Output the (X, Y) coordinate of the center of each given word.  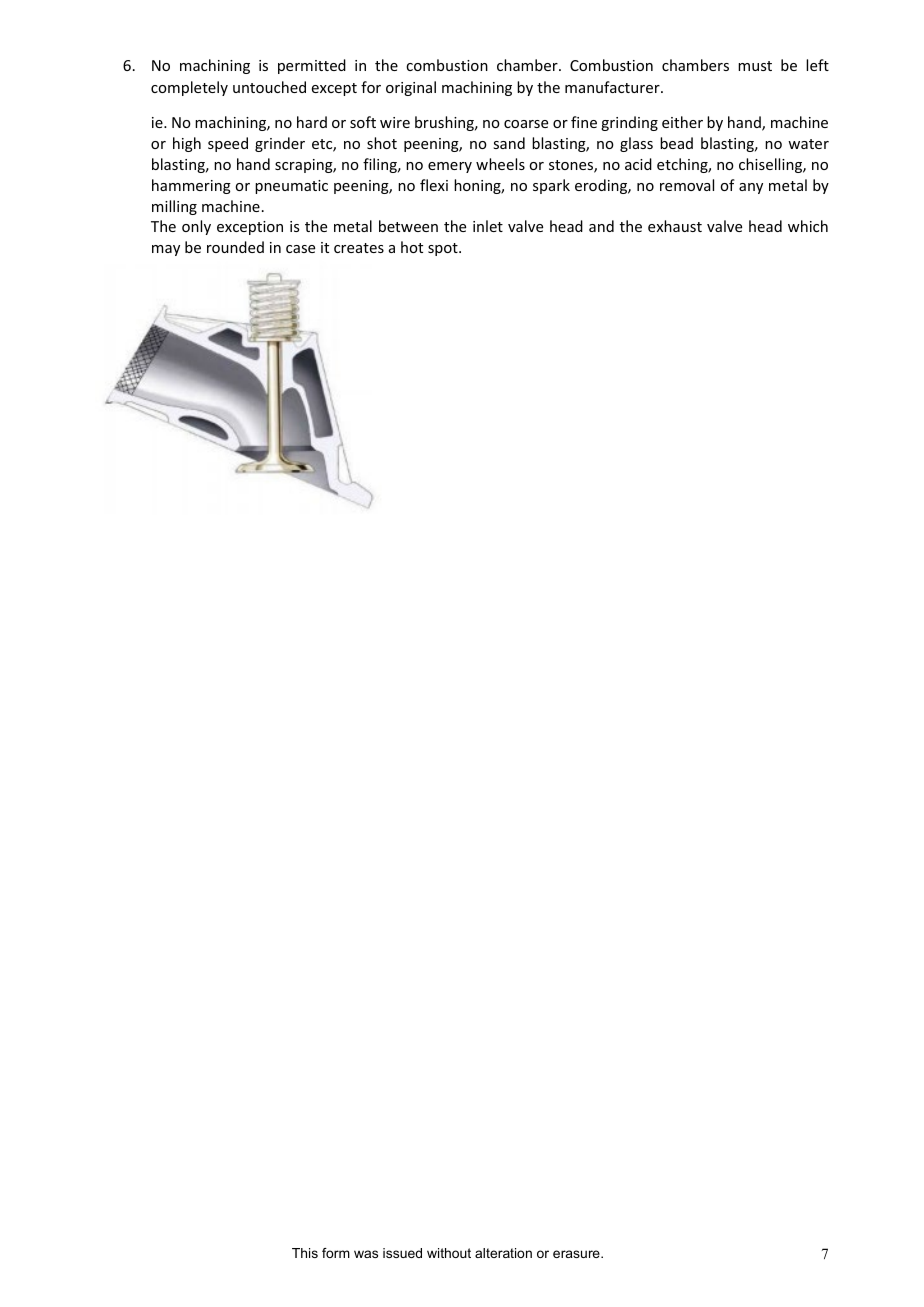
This (305, 1253)
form (336, 1253)
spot (444, 249)
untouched (269, 87)
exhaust (675, 226)
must (755, 66)
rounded (235, 247)
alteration (503, 1253)
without (449, 1253)
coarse (526, 124)
